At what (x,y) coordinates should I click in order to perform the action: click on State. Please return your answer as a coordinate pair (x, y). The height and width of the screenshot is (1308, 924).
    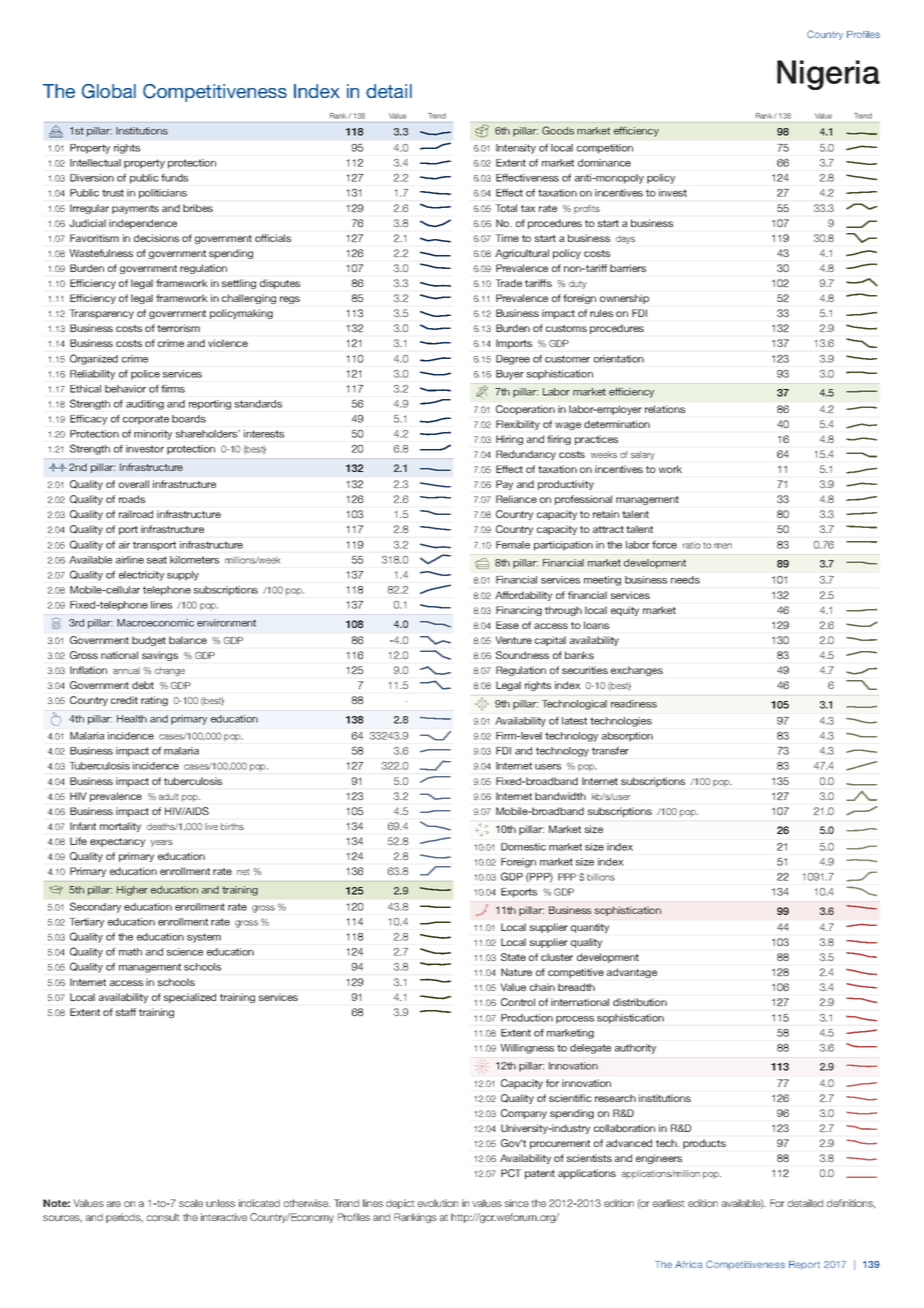
    Looking at the image, I should click on (513, 957).
